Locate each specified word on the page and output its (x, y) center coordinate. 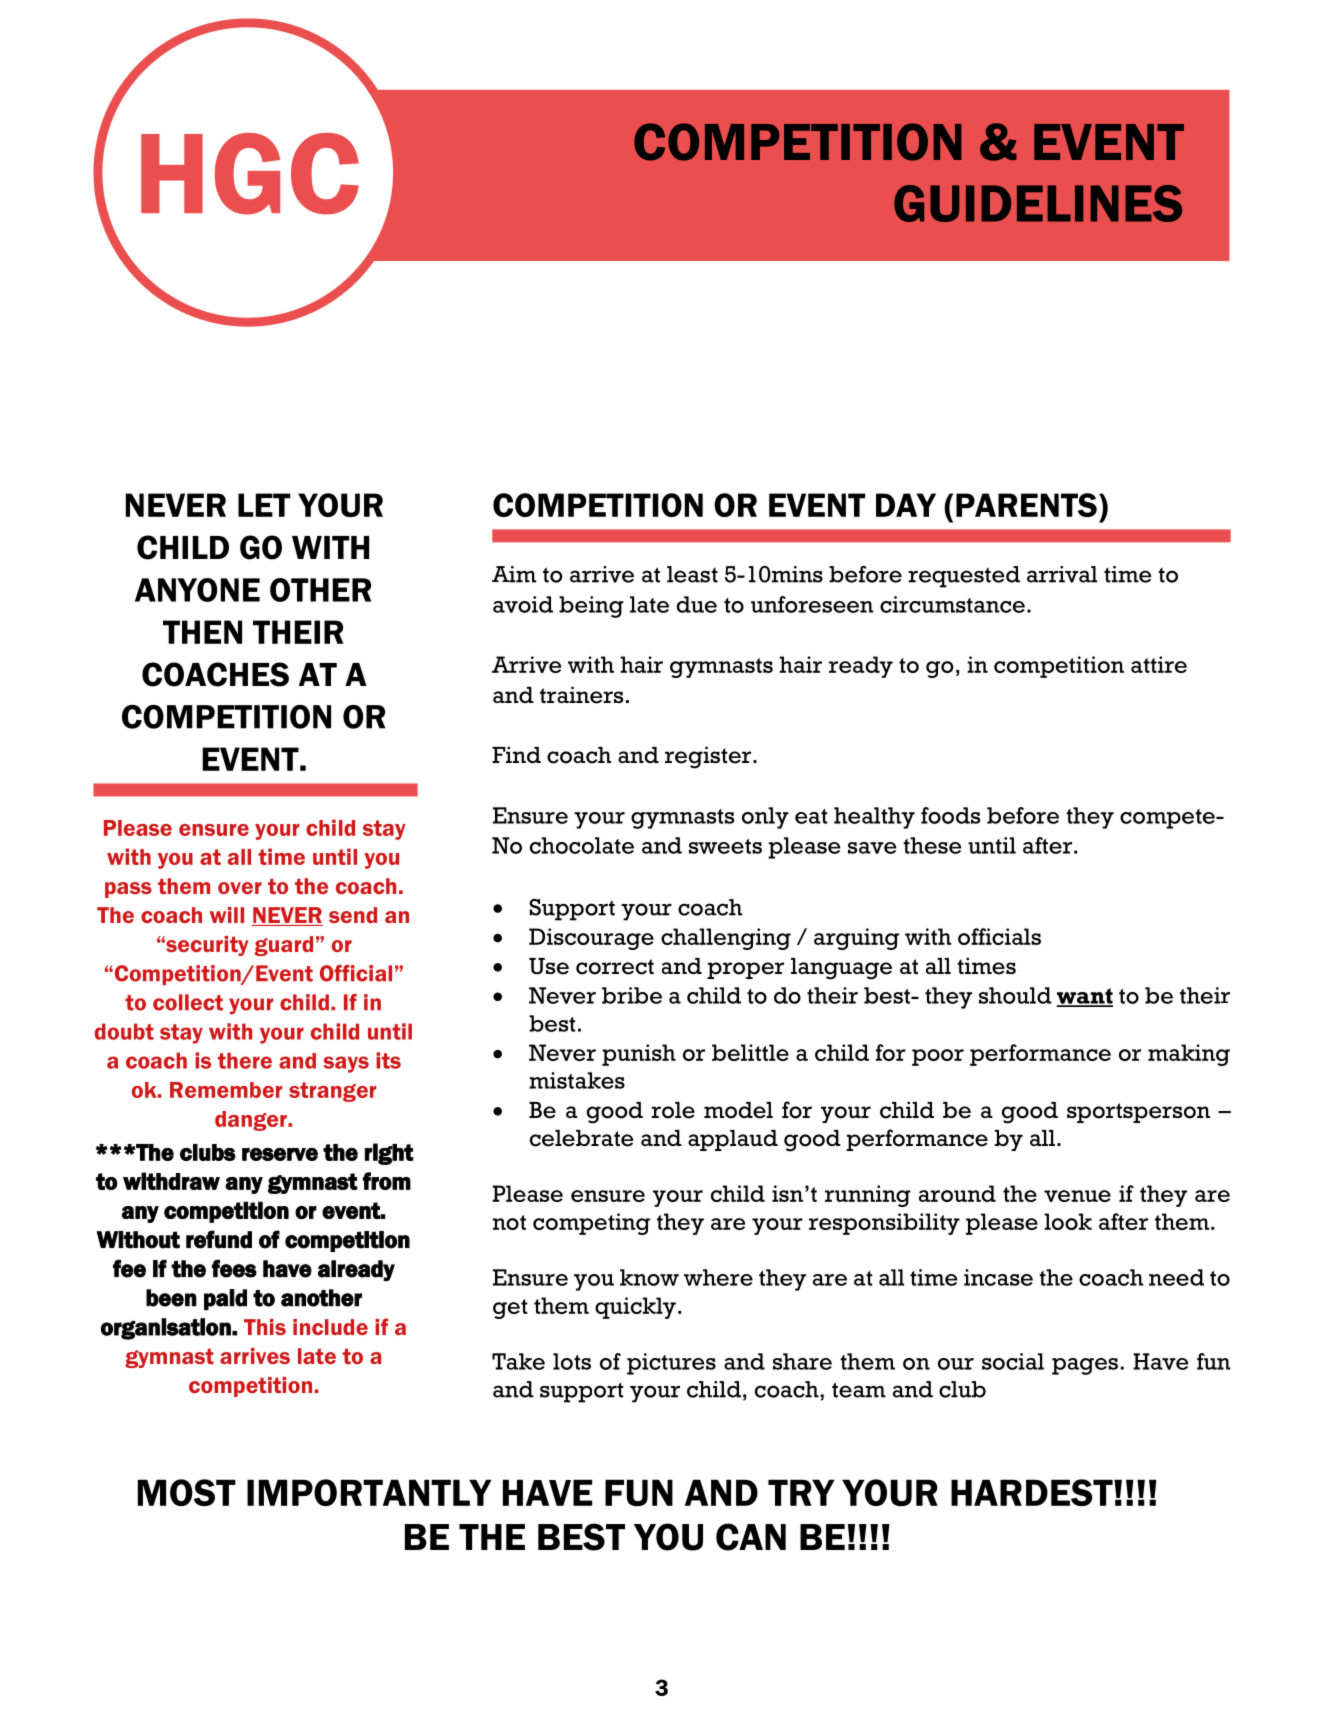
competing (591, 1224)
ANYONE (197, 590)
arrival (1062, 574)
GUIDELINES (1038, 203)
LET (264, 505)
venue (1077, 1196)
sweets (725, 846)
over (240, 888)
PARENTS (1026, 505)
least (692, 574)
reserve (280, 1154)
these (932, 845)
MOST (187, 1492)
